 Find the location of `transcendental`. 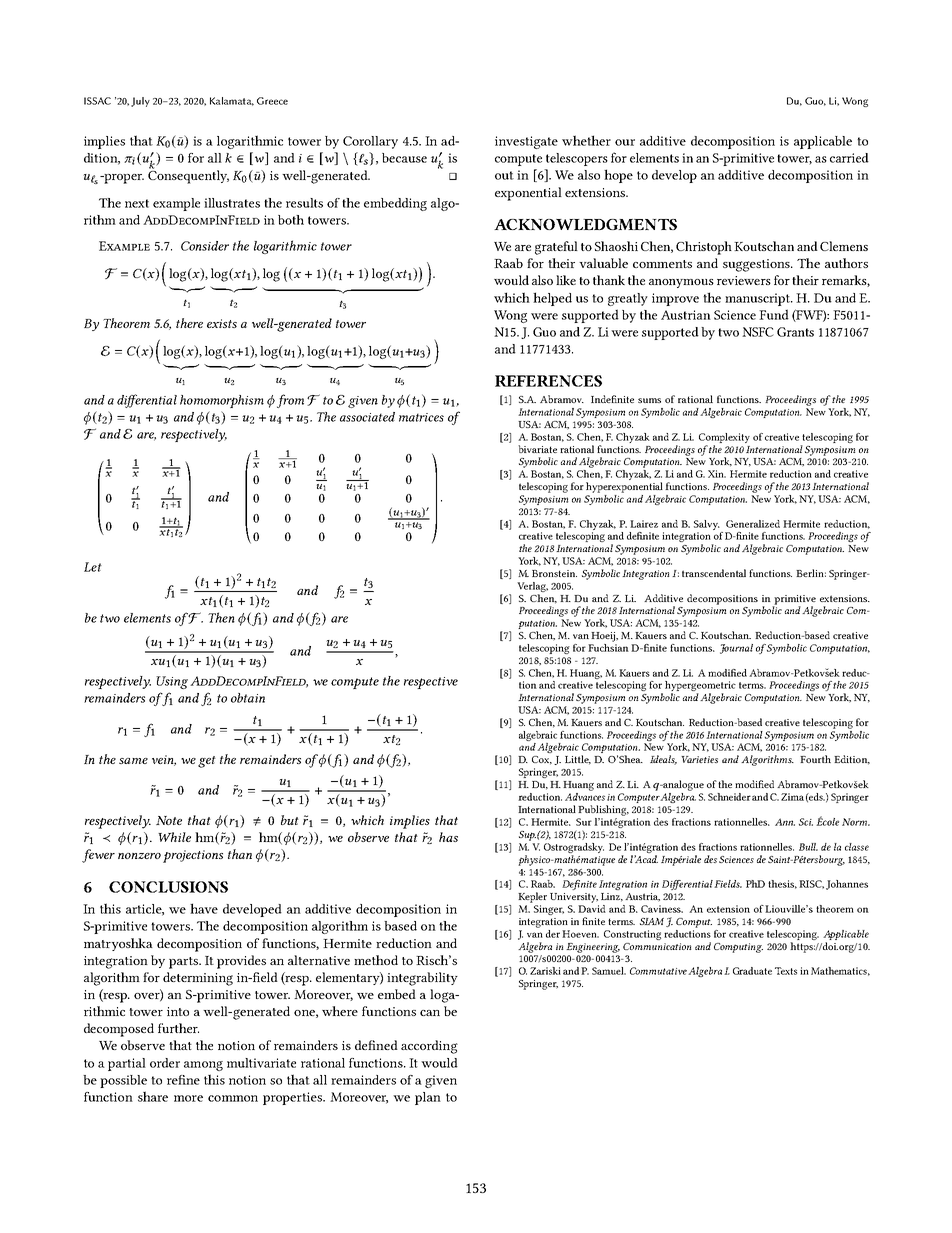

transcendental is located at coordinates (714, 573).
